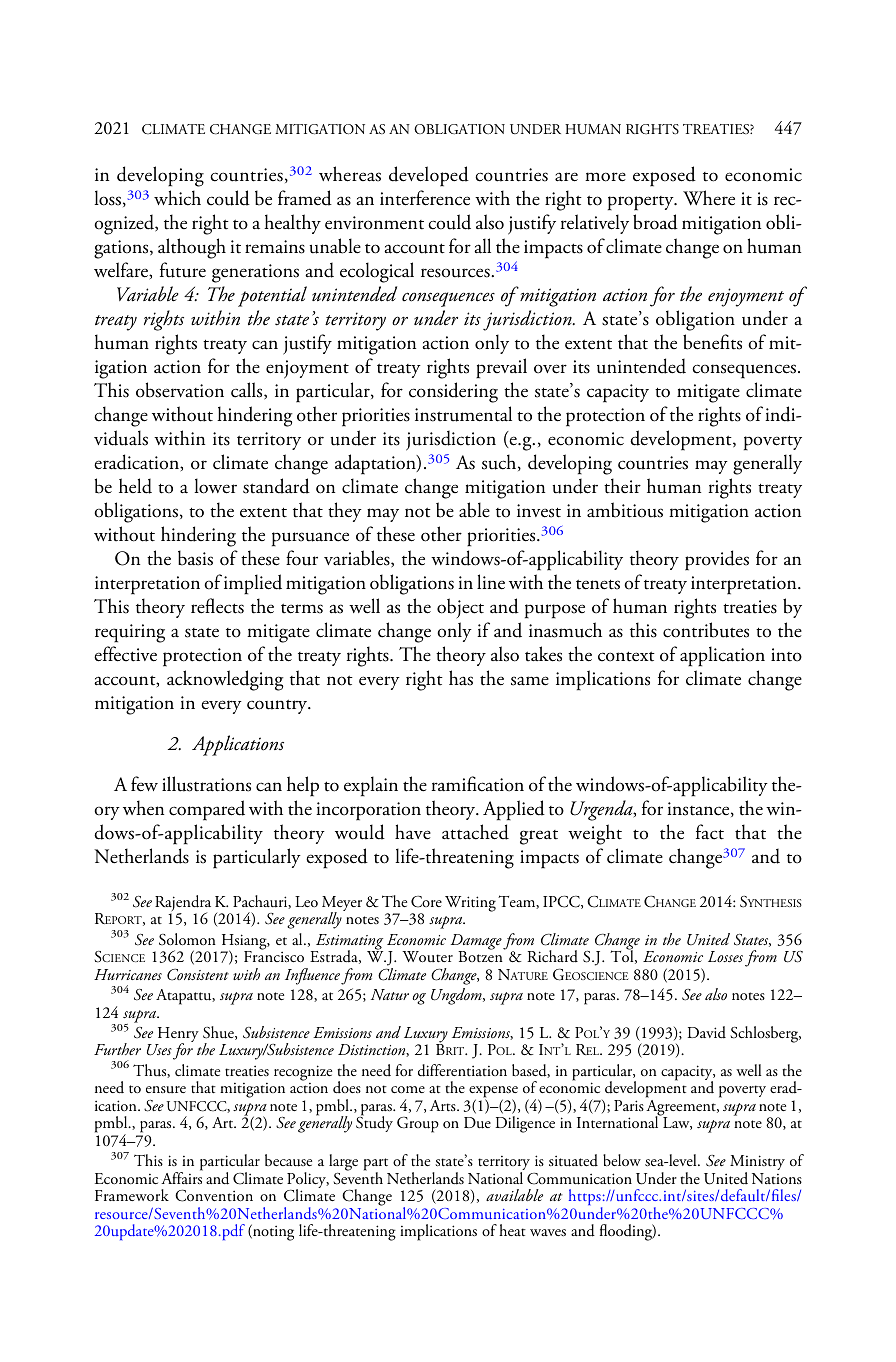  Describe the element at coordinates (214, 1195) in the document. I see `Convention` at that location.
